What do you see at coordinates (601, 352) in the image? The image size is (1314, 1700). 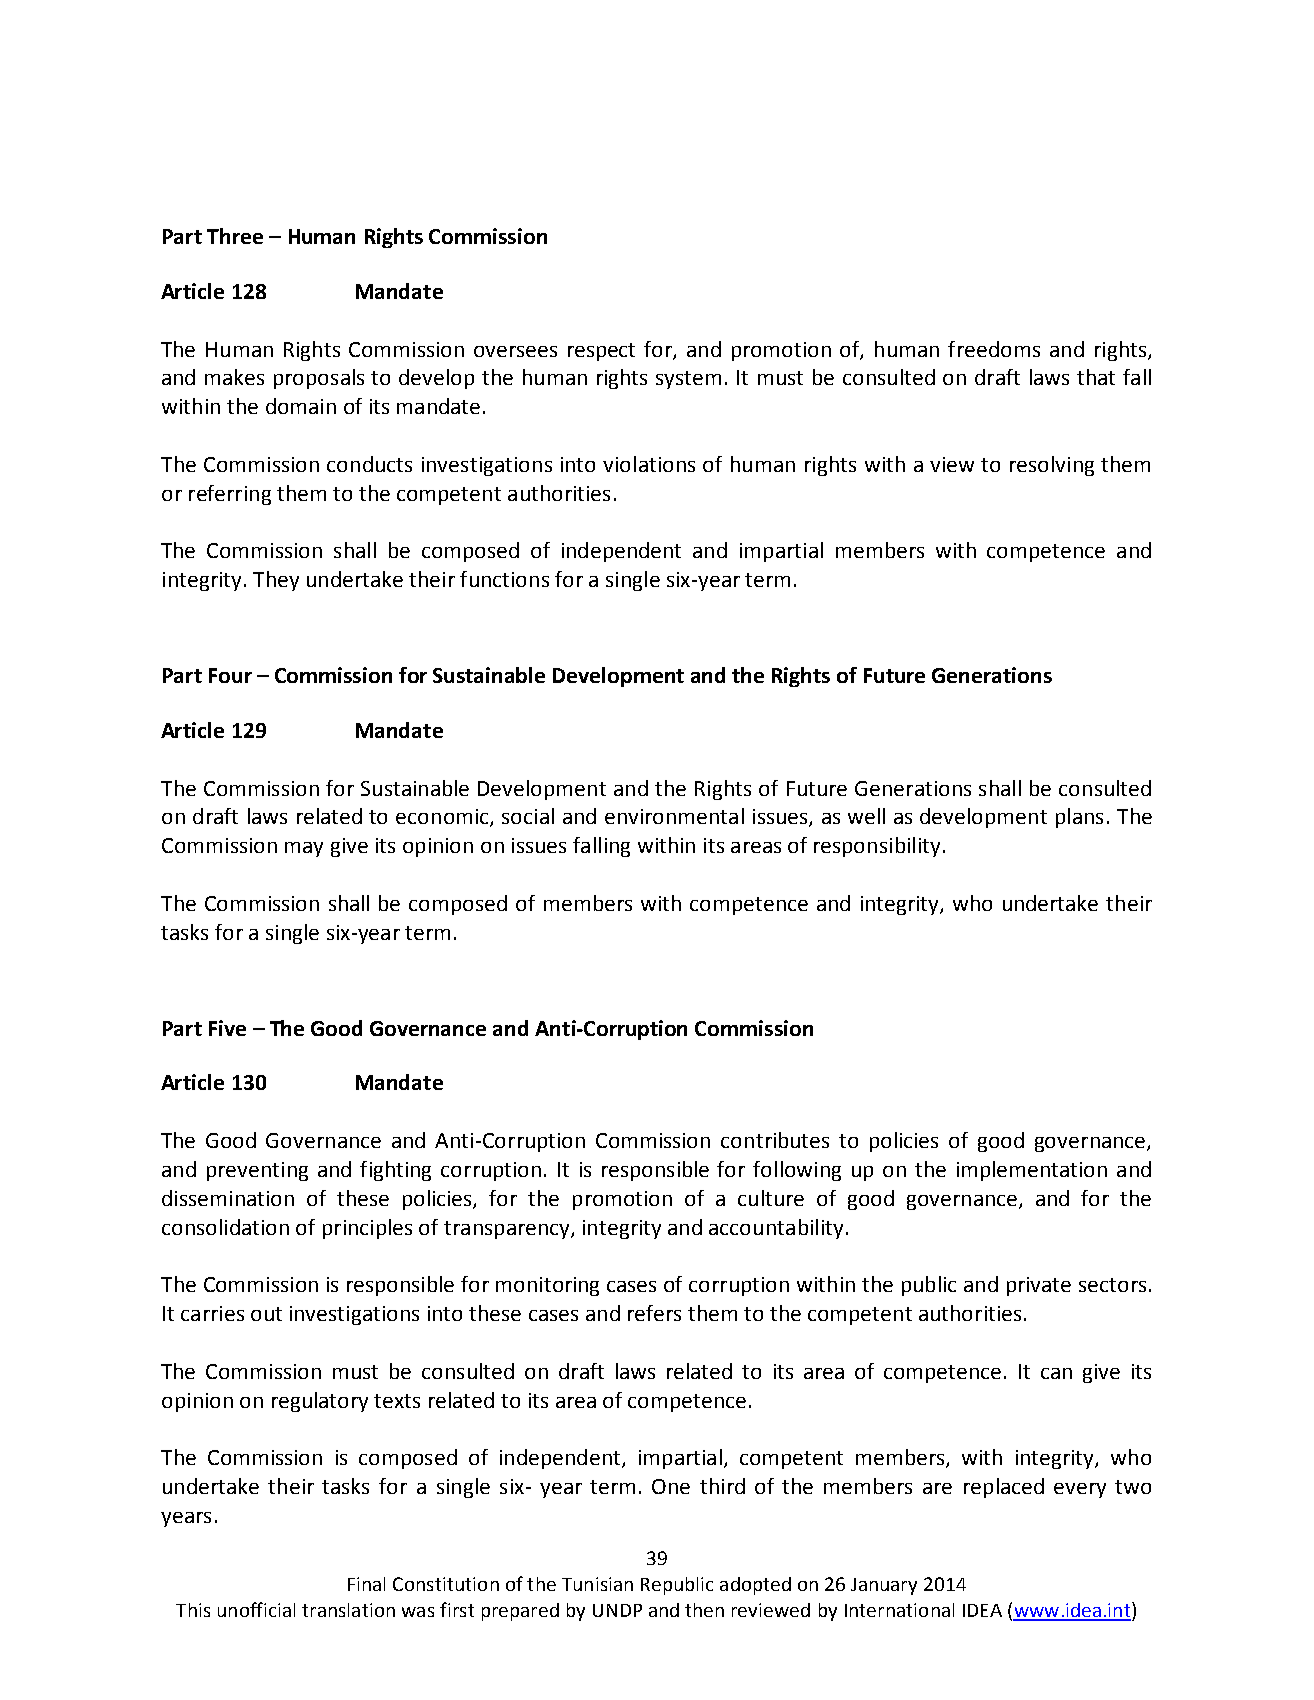 I see `respect` at bounding box center [601, 352].
